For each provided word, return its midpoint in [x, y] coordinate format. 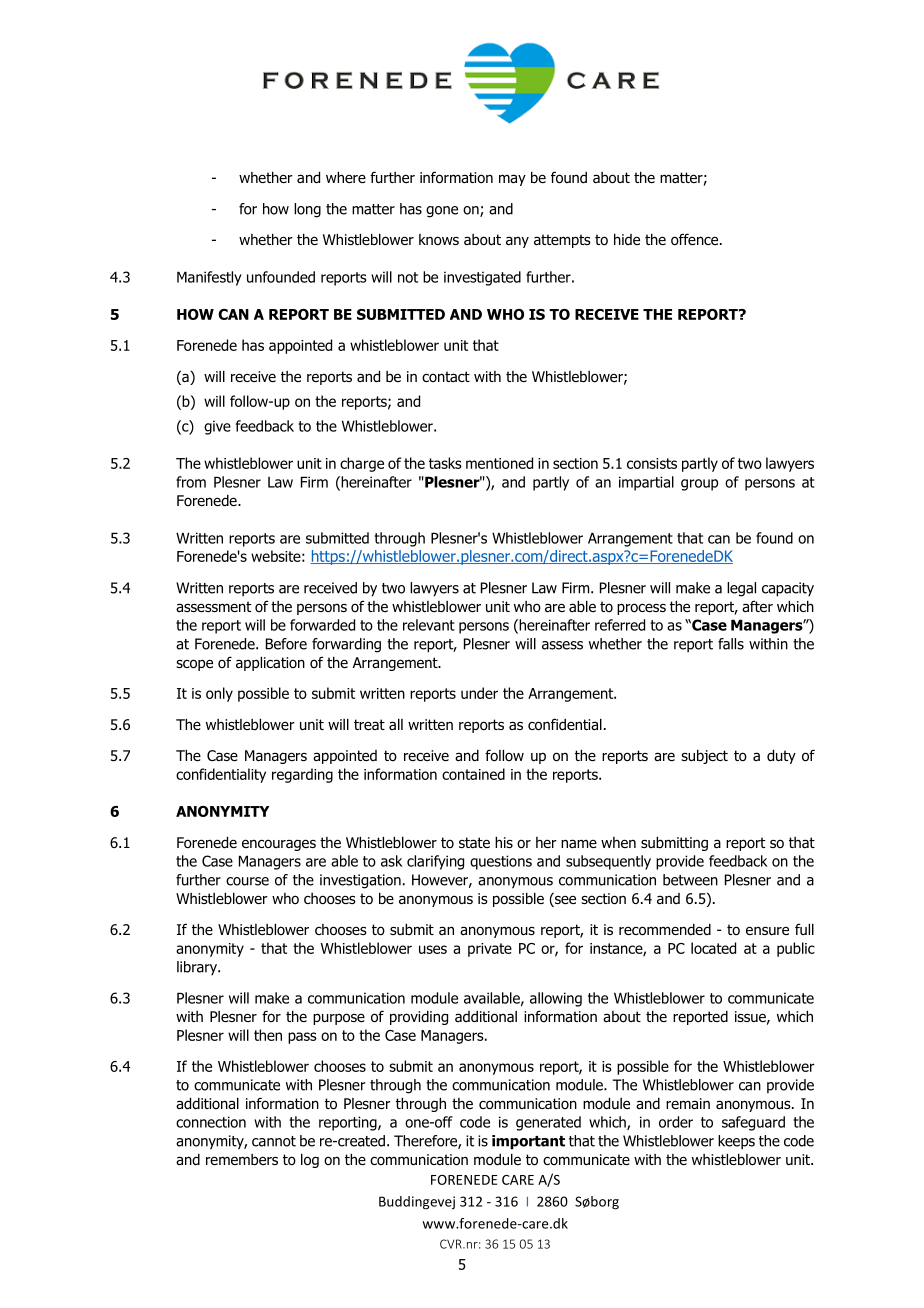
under [479, 693]
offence [696, 239]
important [528, 1142]
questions [501, 862]
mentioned [499, 463]
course [247, 881]
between [690, 880]
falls [731, 644]
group [699, 485]
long [307, 210]
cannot [274, 1141]
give [217, 427]
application [270, 664]
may [512, 180]
